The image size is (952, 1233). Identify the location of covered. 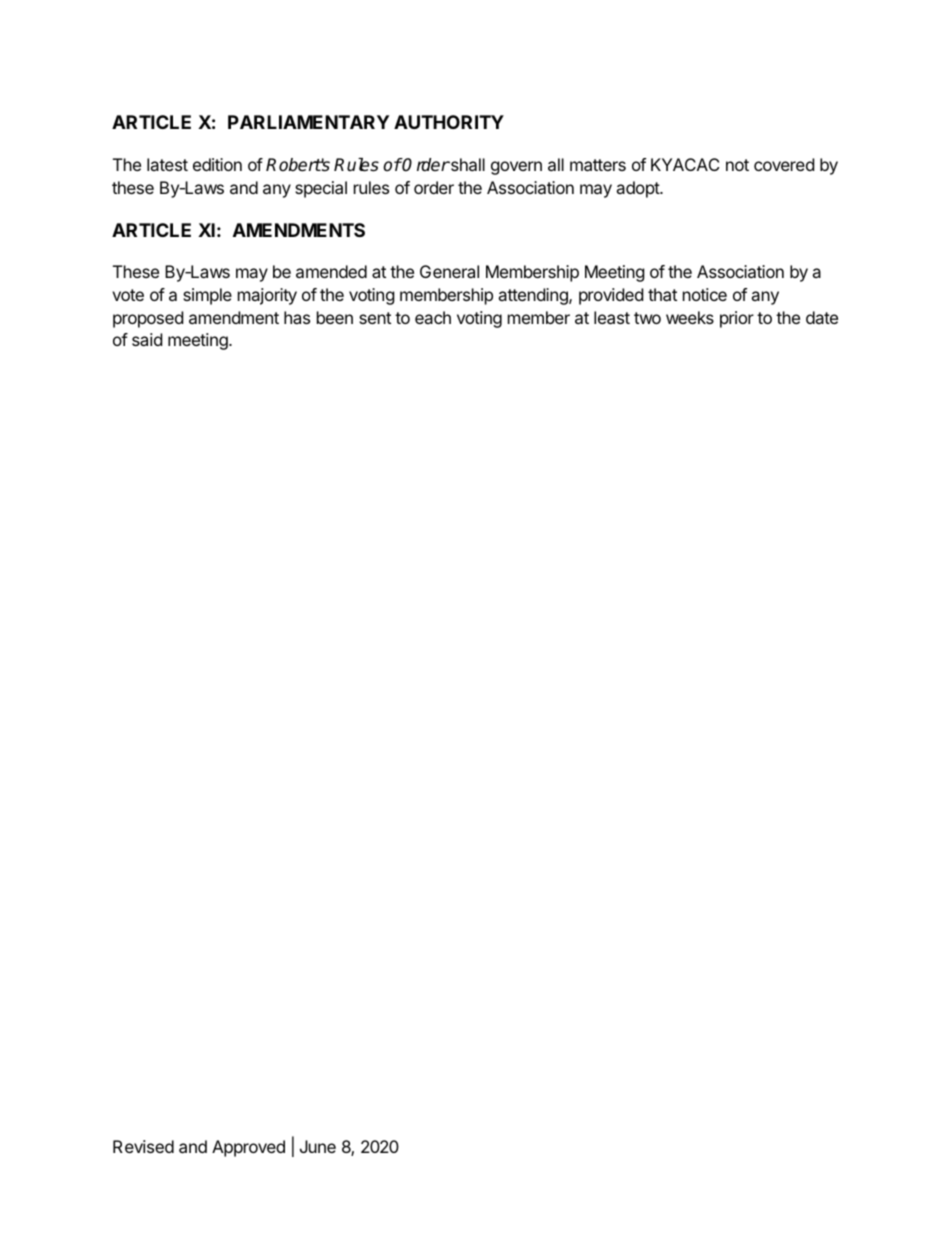
(784, 164).
